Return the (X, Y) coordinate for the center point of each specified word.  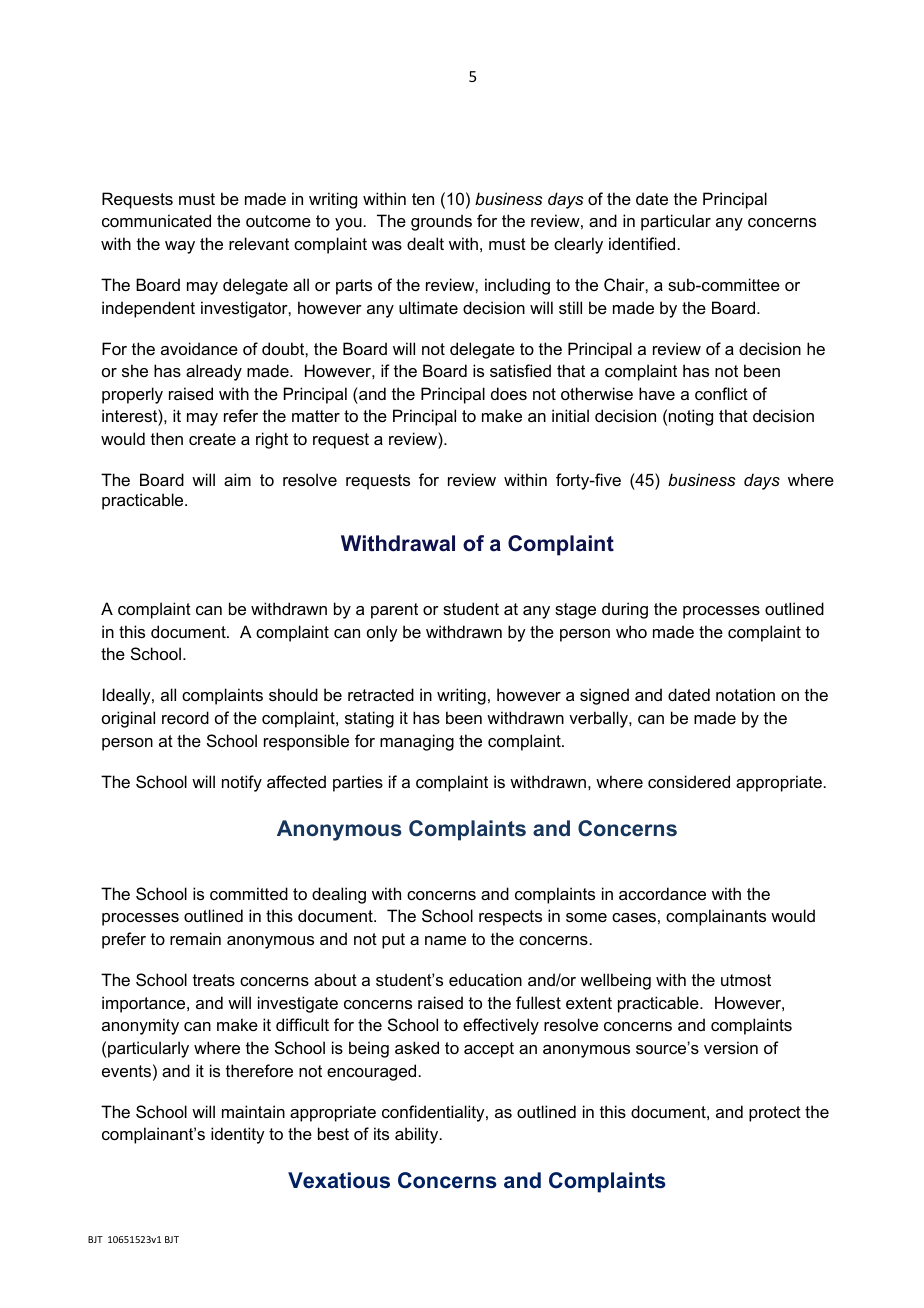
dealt (425, 243)
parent (394, 611)
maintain (253, 1111)
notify (242, 783)
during (625, 610)
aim (237, 479)
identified (642, 243)
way (180, 247)
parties (358, 783)
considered (689, 781)
